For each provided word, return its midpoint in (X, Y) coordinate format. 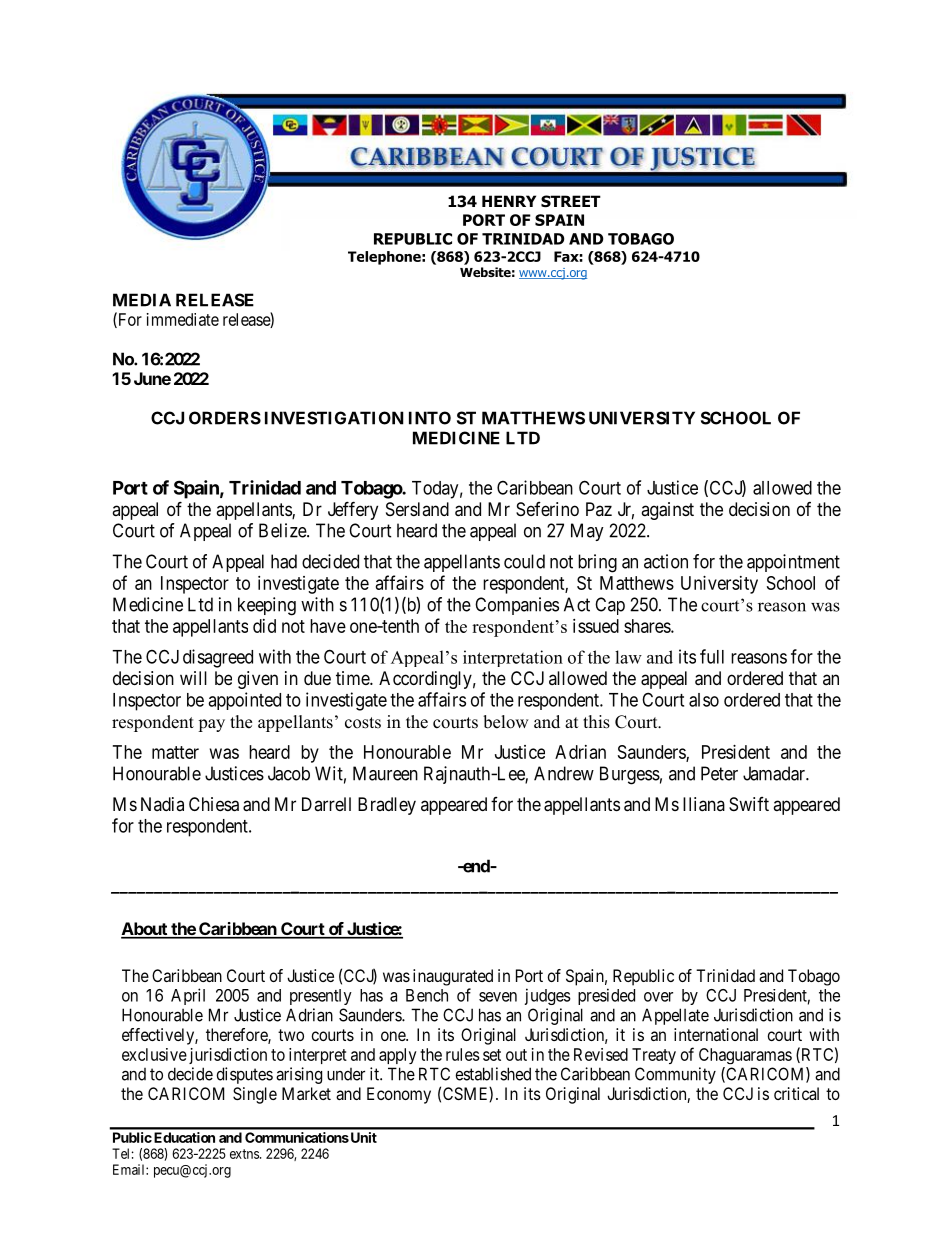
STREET (571, 201)
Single (255, 1095)
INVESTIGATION (334, 418)
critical (796, 1093)
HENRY (509, 201)
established (493, 1074)
